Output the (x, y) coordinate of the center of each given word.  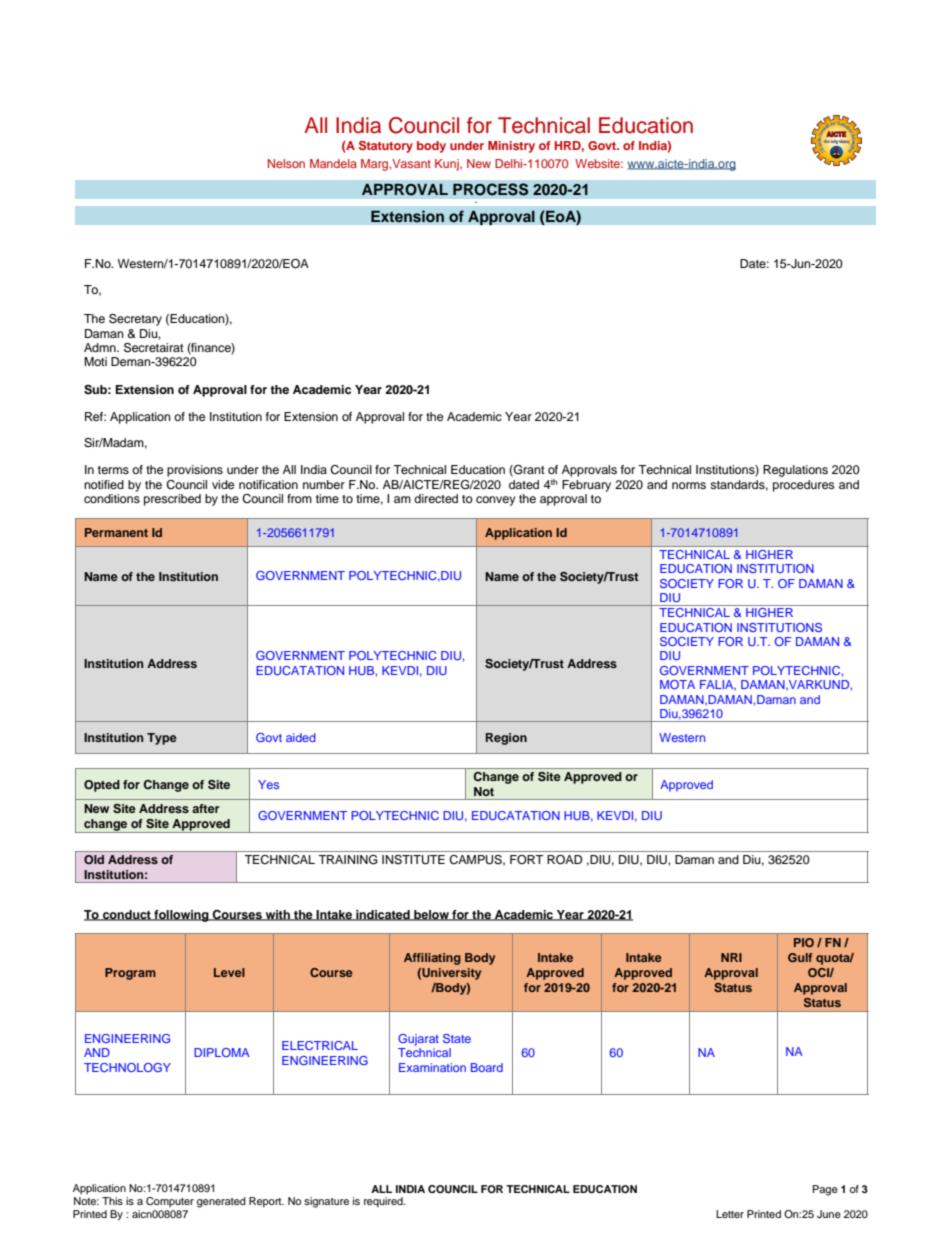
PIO (804, 942)
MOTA (677, 684)
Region (506, 739)
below (431, 915)
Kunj (448, 165)
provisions (195, 471)
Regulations (795, 471)
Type (162, 739)
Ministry (511, 147)
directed (436, 498)
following (181, 916)
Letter (730, 1214)
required (384, 1202)
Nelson (286, 163)
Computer (170, 1202)
